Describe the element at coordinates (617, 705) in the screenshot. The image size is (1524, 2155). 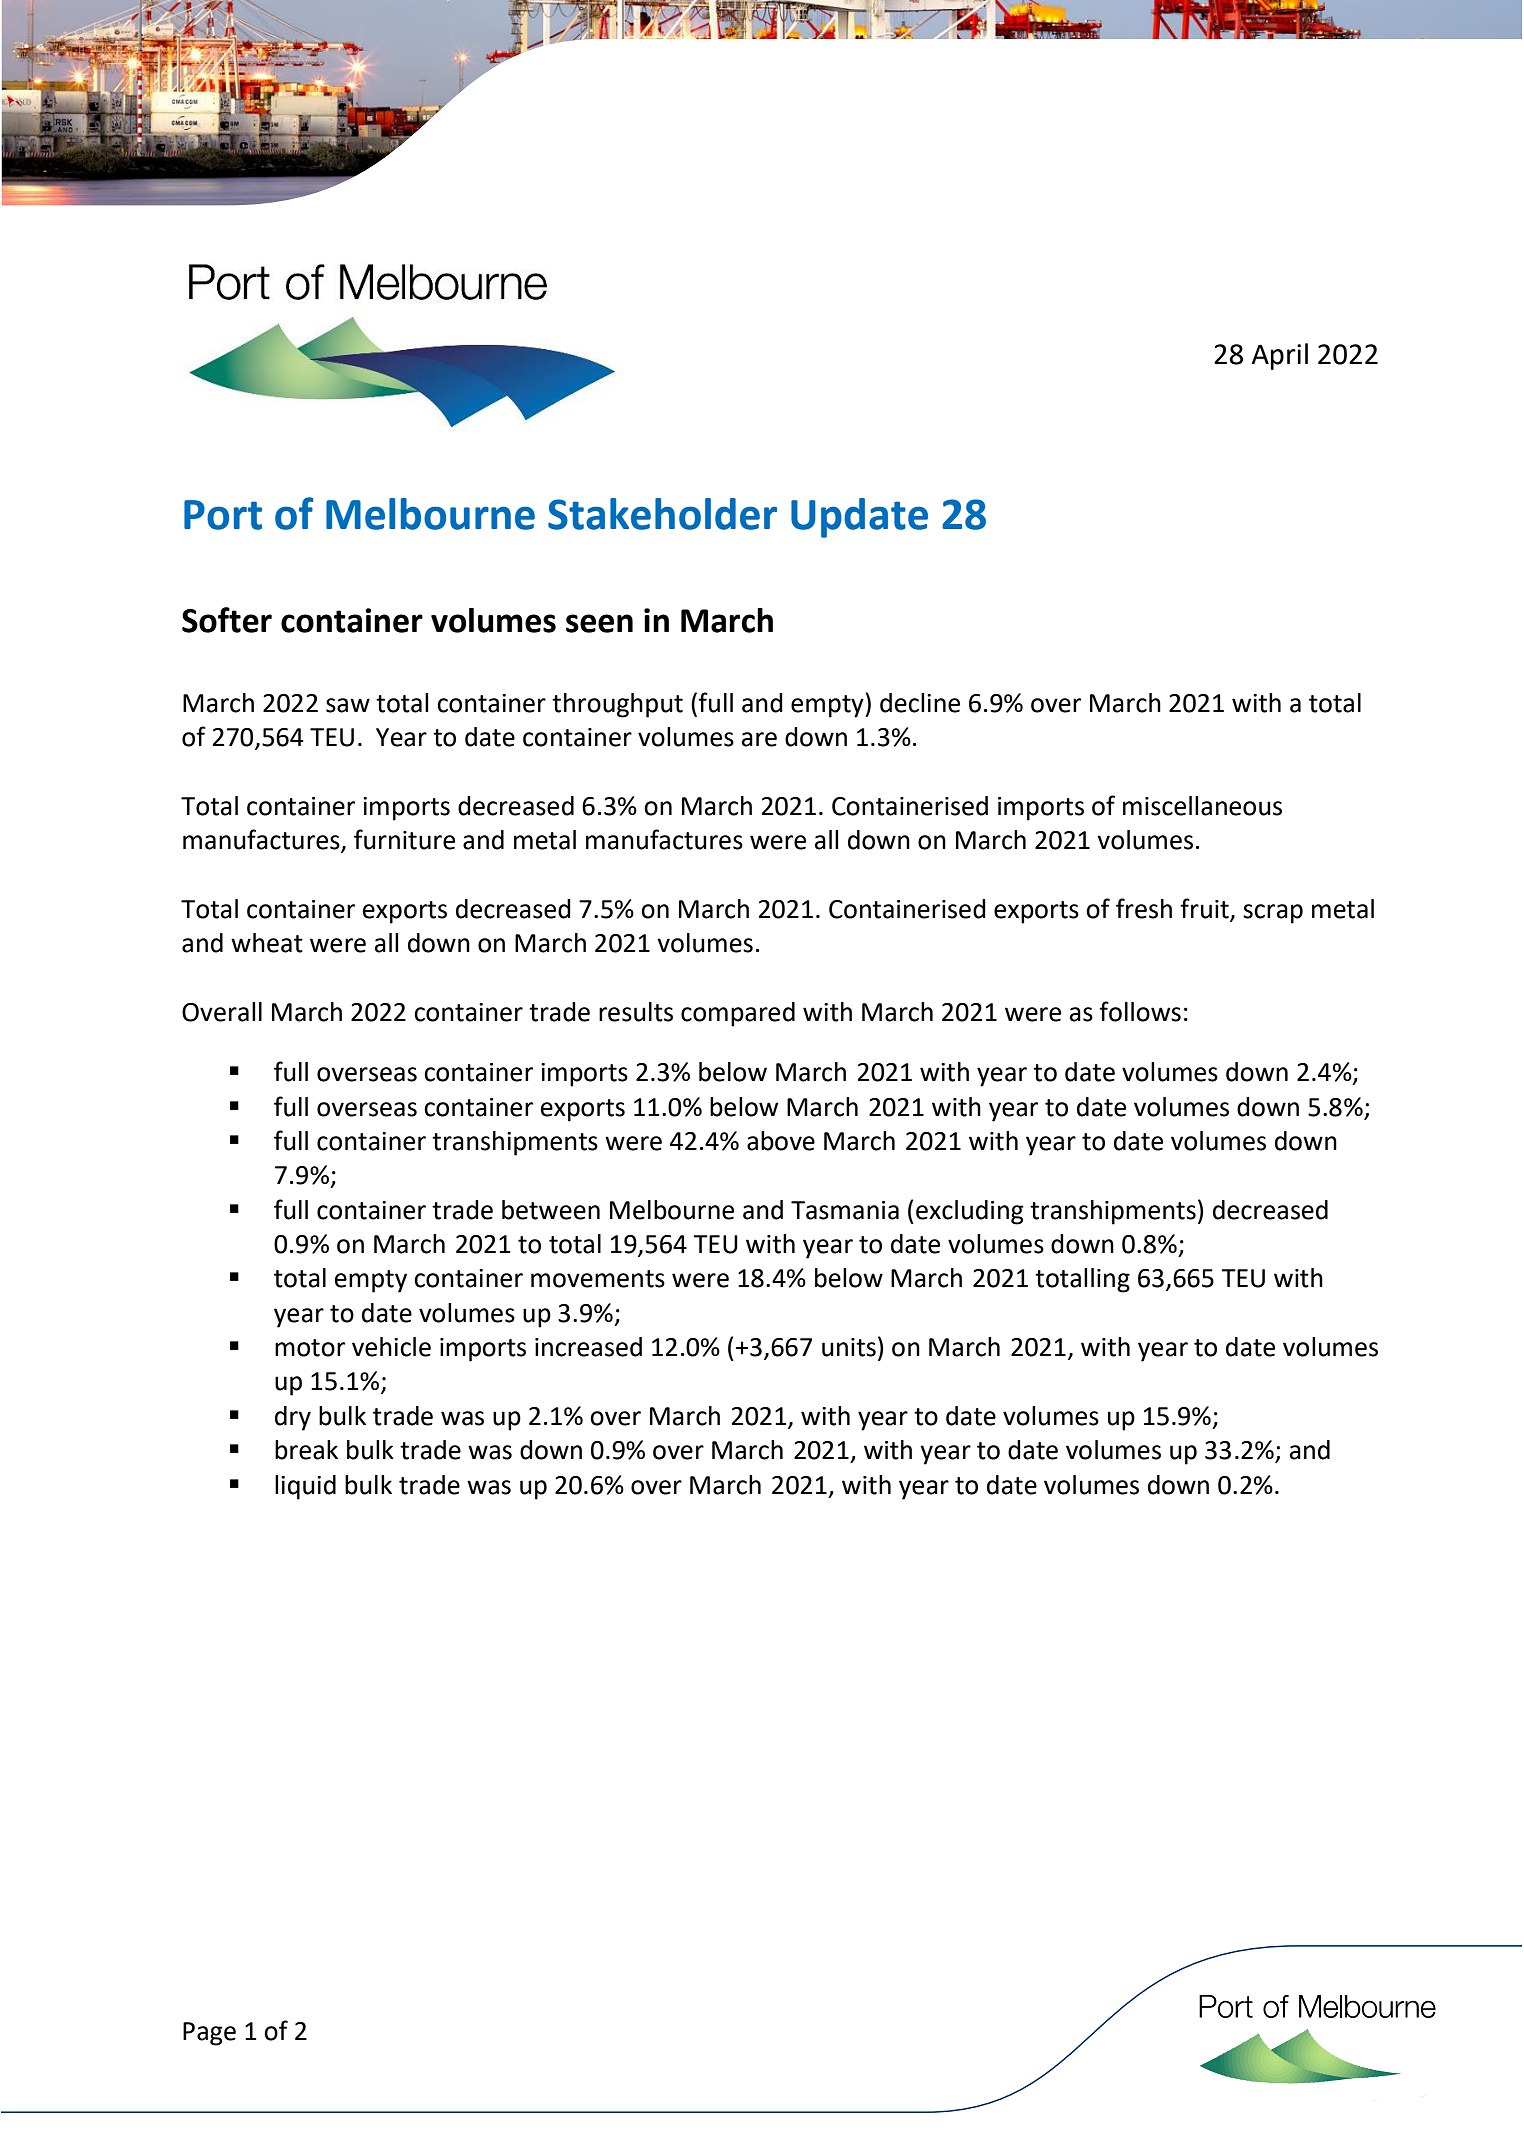
I see `throughput` at that location.
